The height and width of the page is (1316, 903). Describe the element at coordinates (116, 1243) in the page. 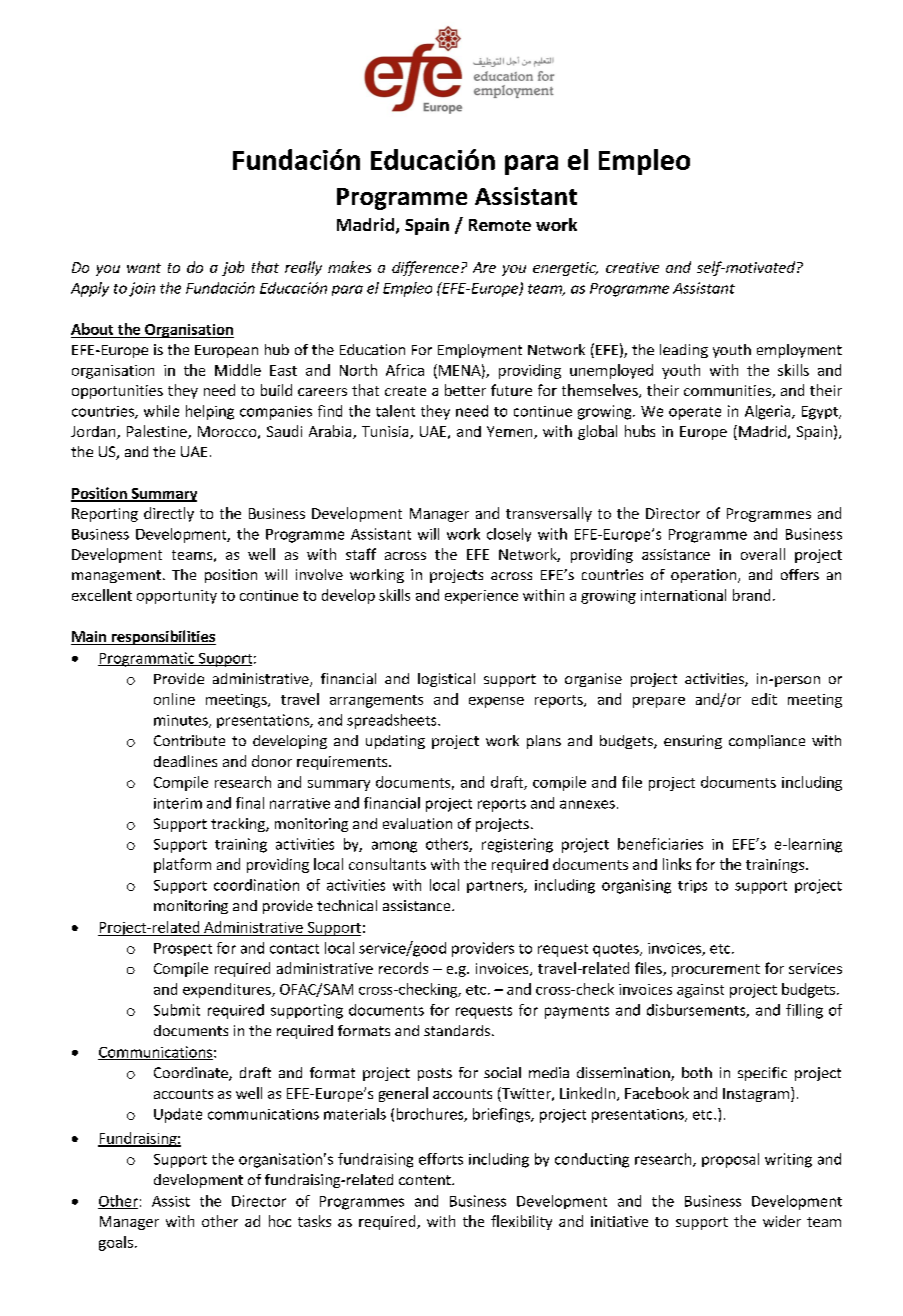

I see `goals` at that location.
